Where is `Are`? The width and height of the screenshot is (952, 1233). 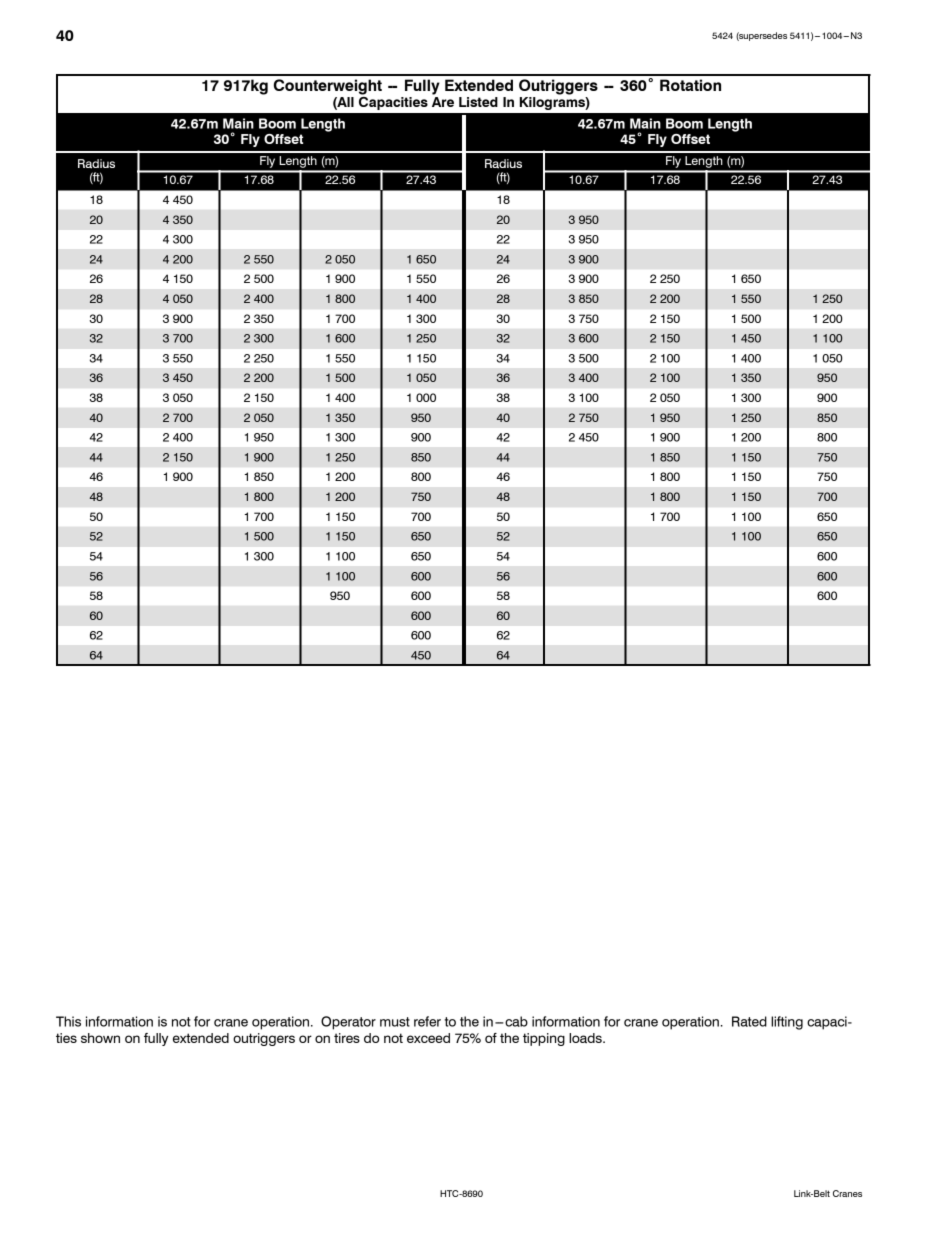
Are is located at coordinates (443, 100).
